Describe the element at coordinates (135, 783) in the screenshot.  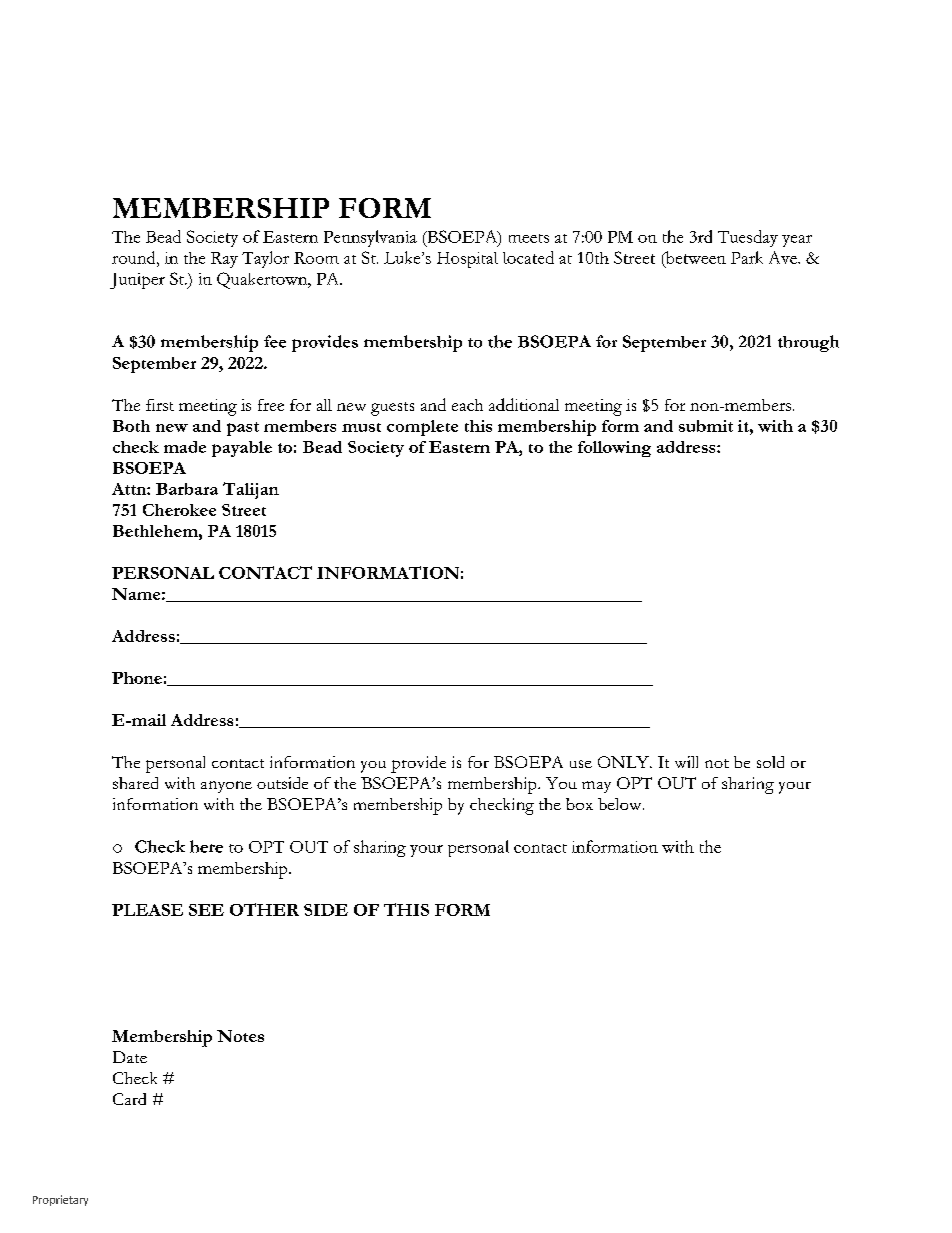
I see `shared` at that location.
